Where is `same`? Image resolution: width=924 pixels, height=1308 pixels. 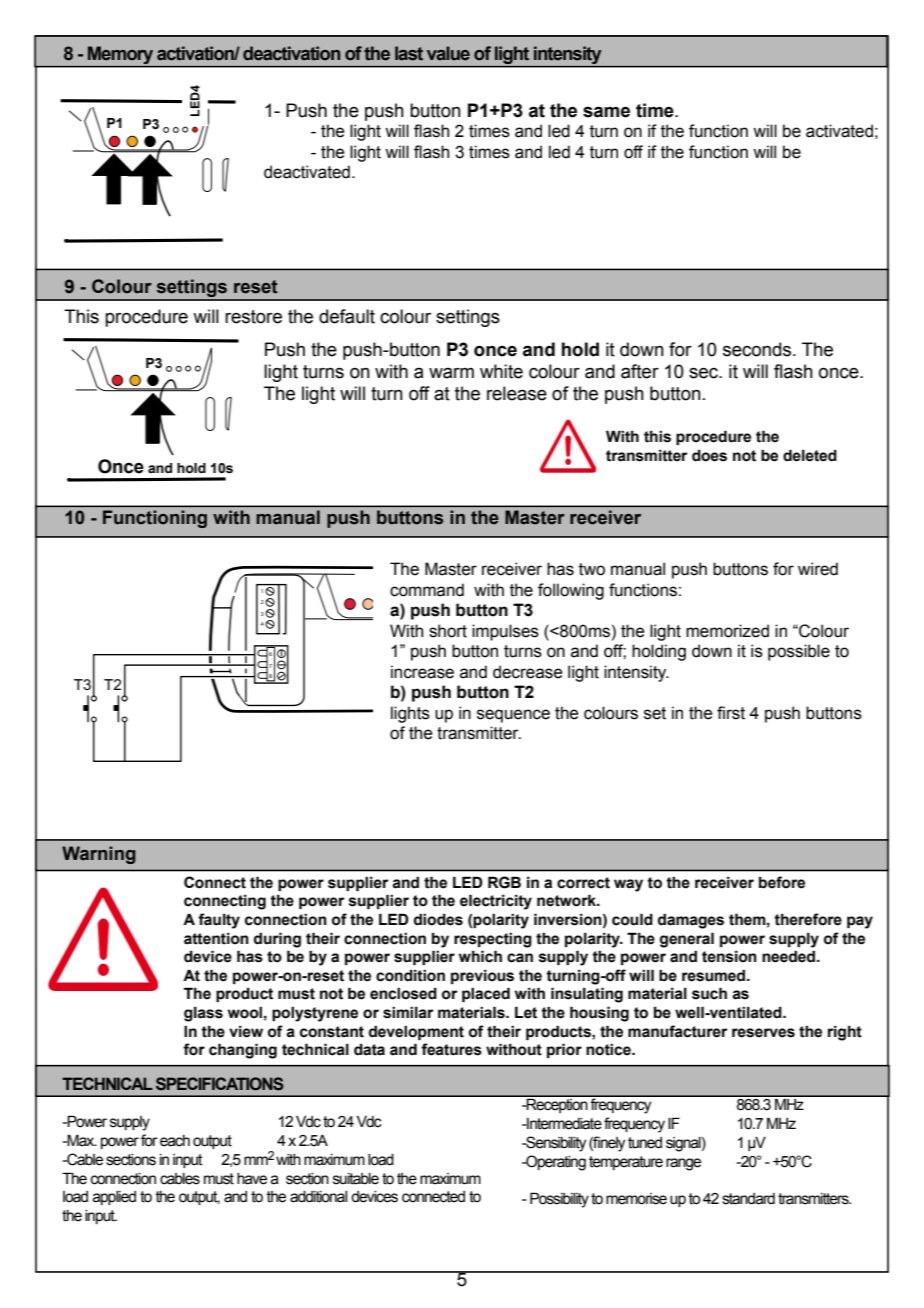 same is located at coordinates (606, 112).
